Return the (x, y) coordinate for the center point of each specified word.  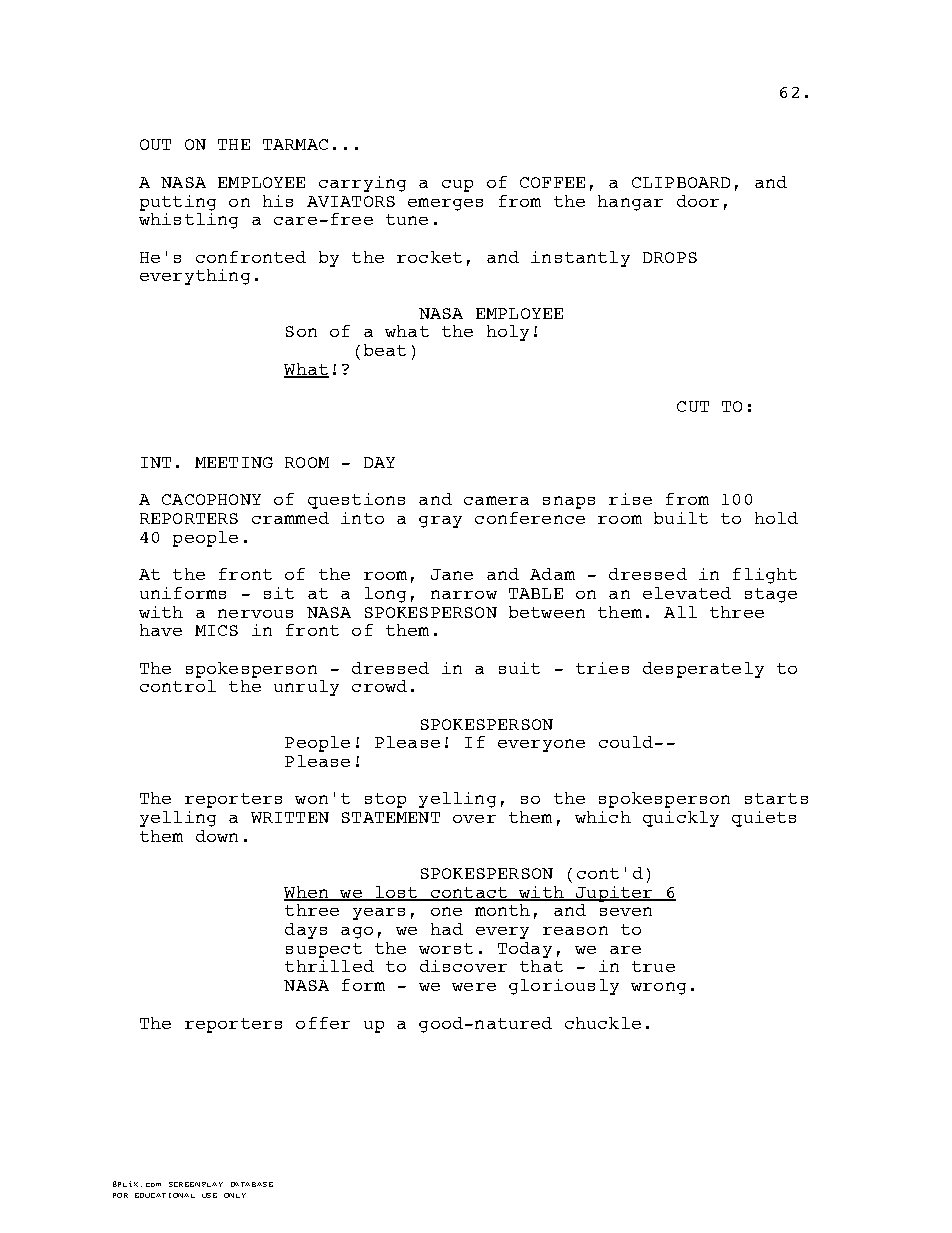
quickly (681, 819)
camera (496, 500)
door (698, 201)
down (217, 836)
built (681, 518)
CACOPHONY (211, 499)
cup (457, 186)
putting (178, 203)
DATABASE (252, 1184)
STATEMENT (391, 817)
